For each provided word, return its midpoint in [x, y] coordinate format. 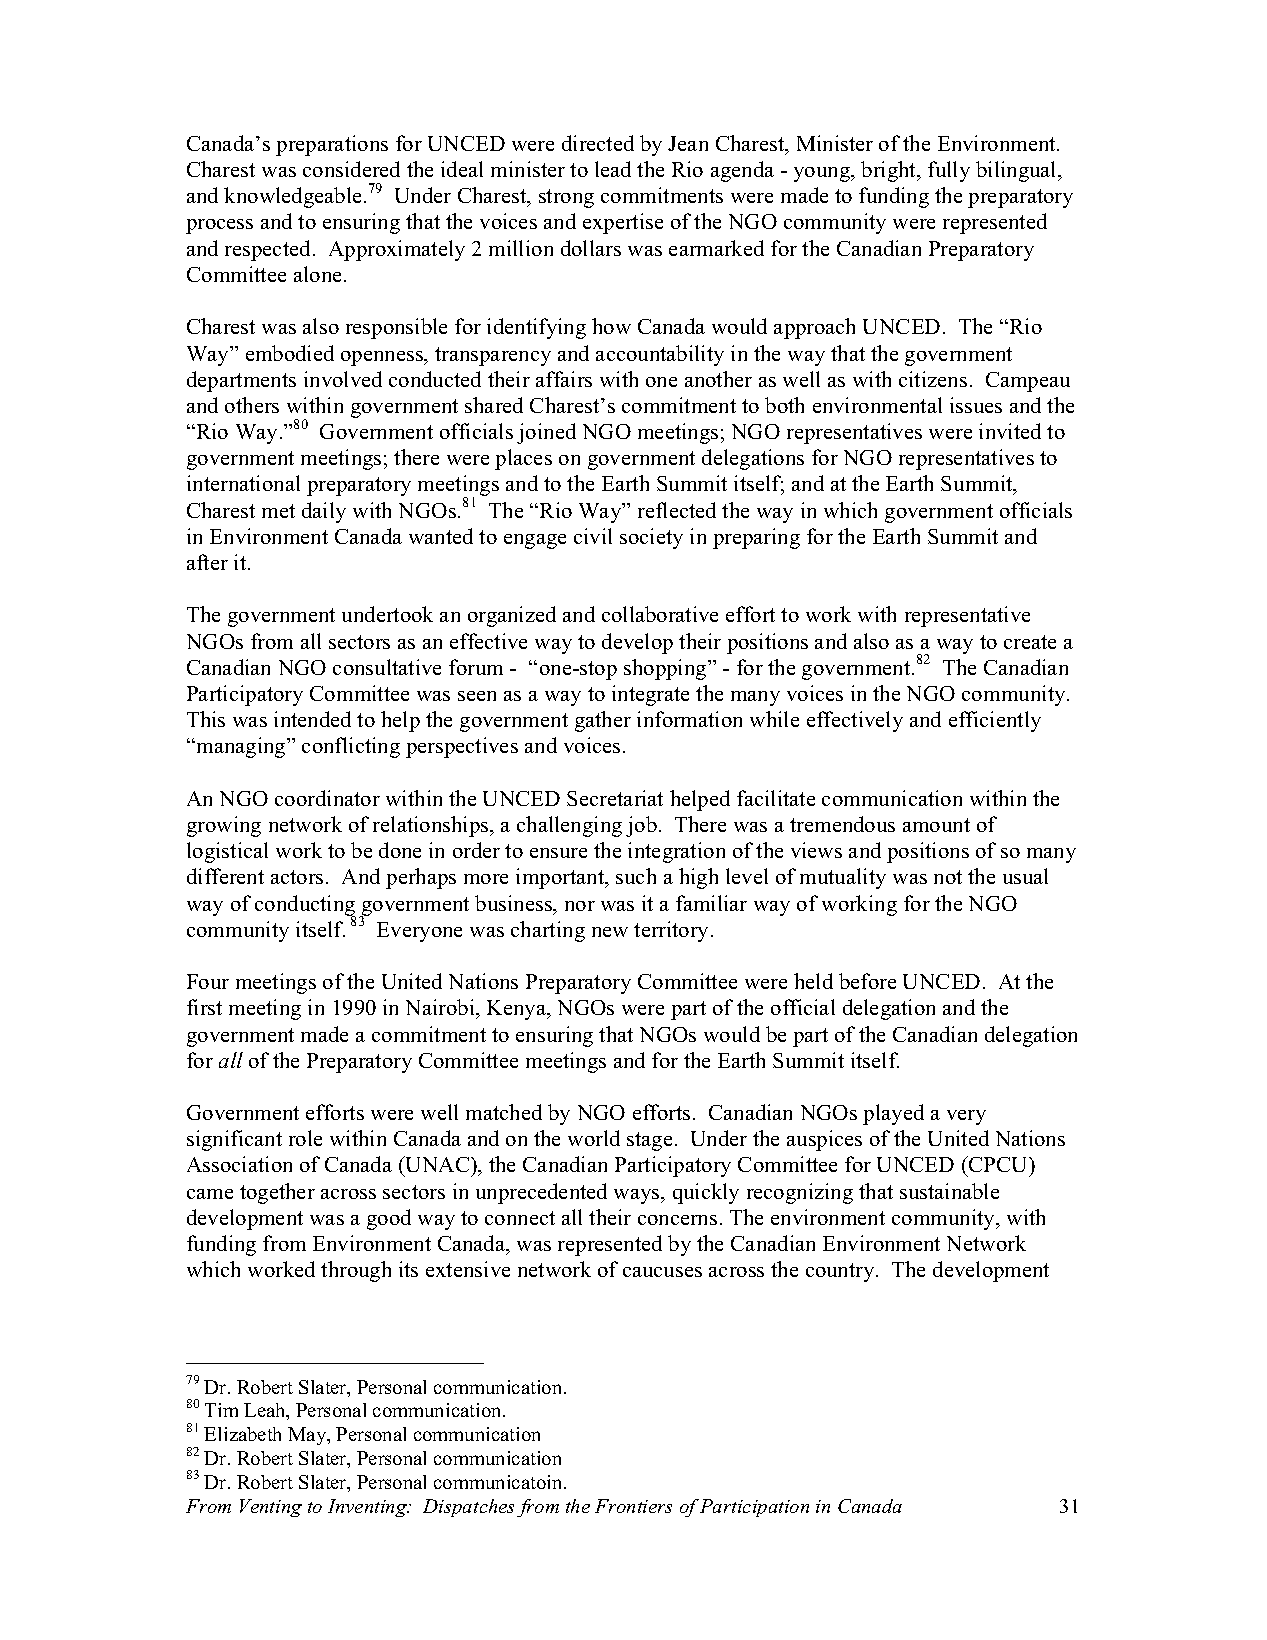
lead [613, 169]
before [867, 981]
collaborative [660, 614]
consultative [387, 667]
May [308, 1436]
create [1030, 642]
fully [949, 171]
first [204, 1007]
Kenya [518, 1010]
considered [351, 169]
